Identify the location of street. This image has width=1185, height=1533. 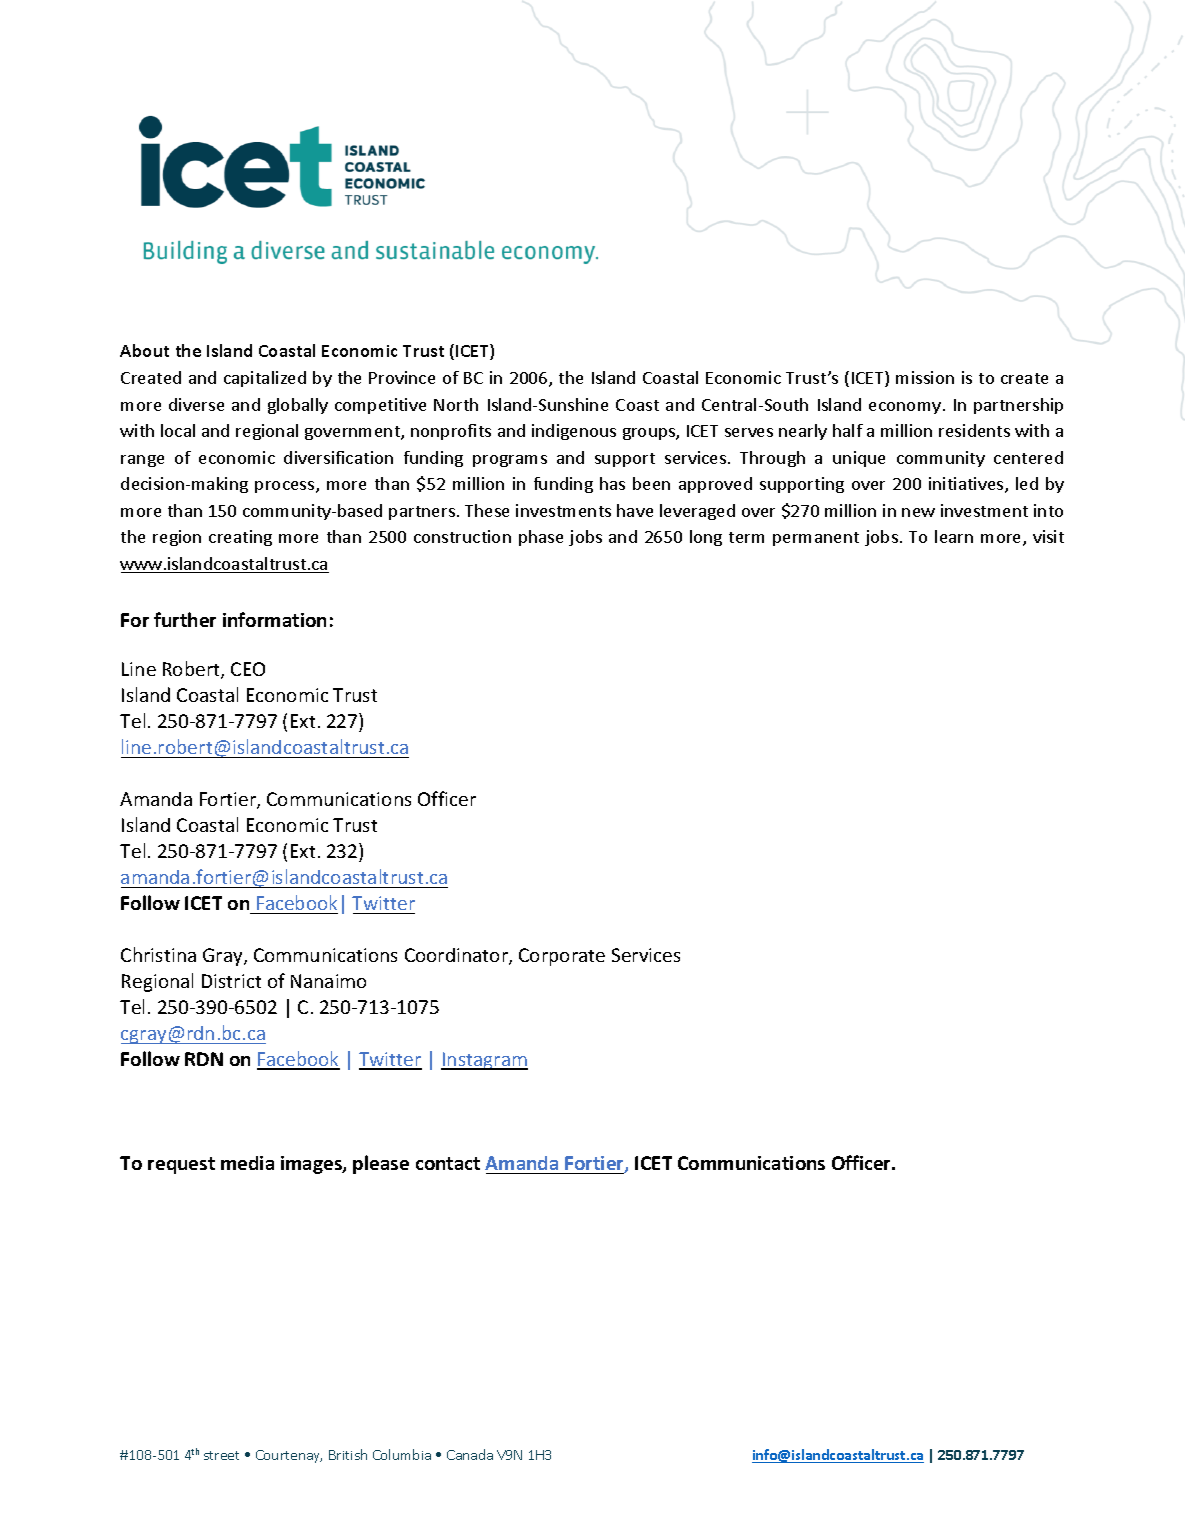
(221, 1455).
